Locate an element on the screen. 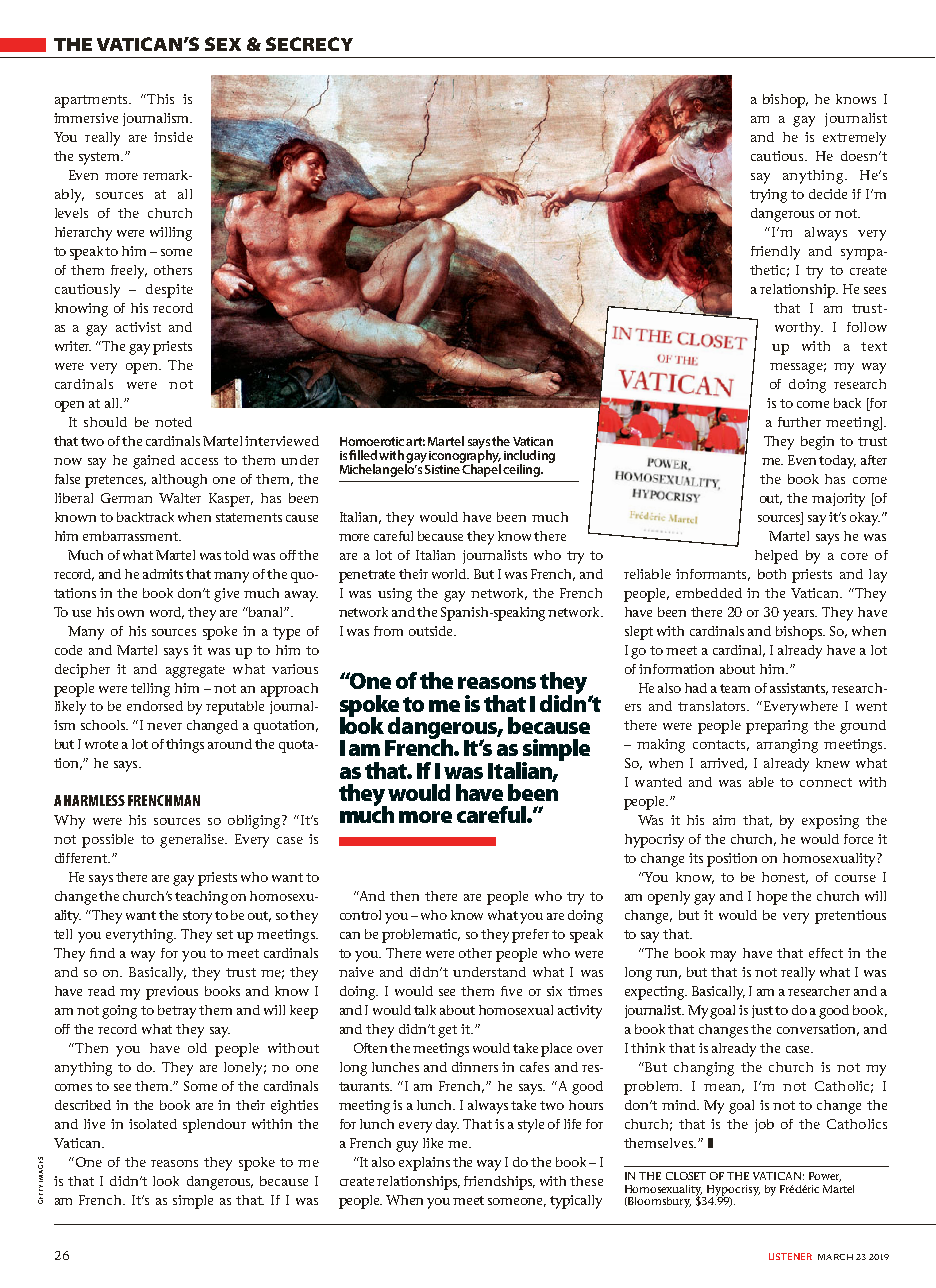 The height and width of the screenshot is (1288, 936). extremely is located at coordinates (854, 139).
